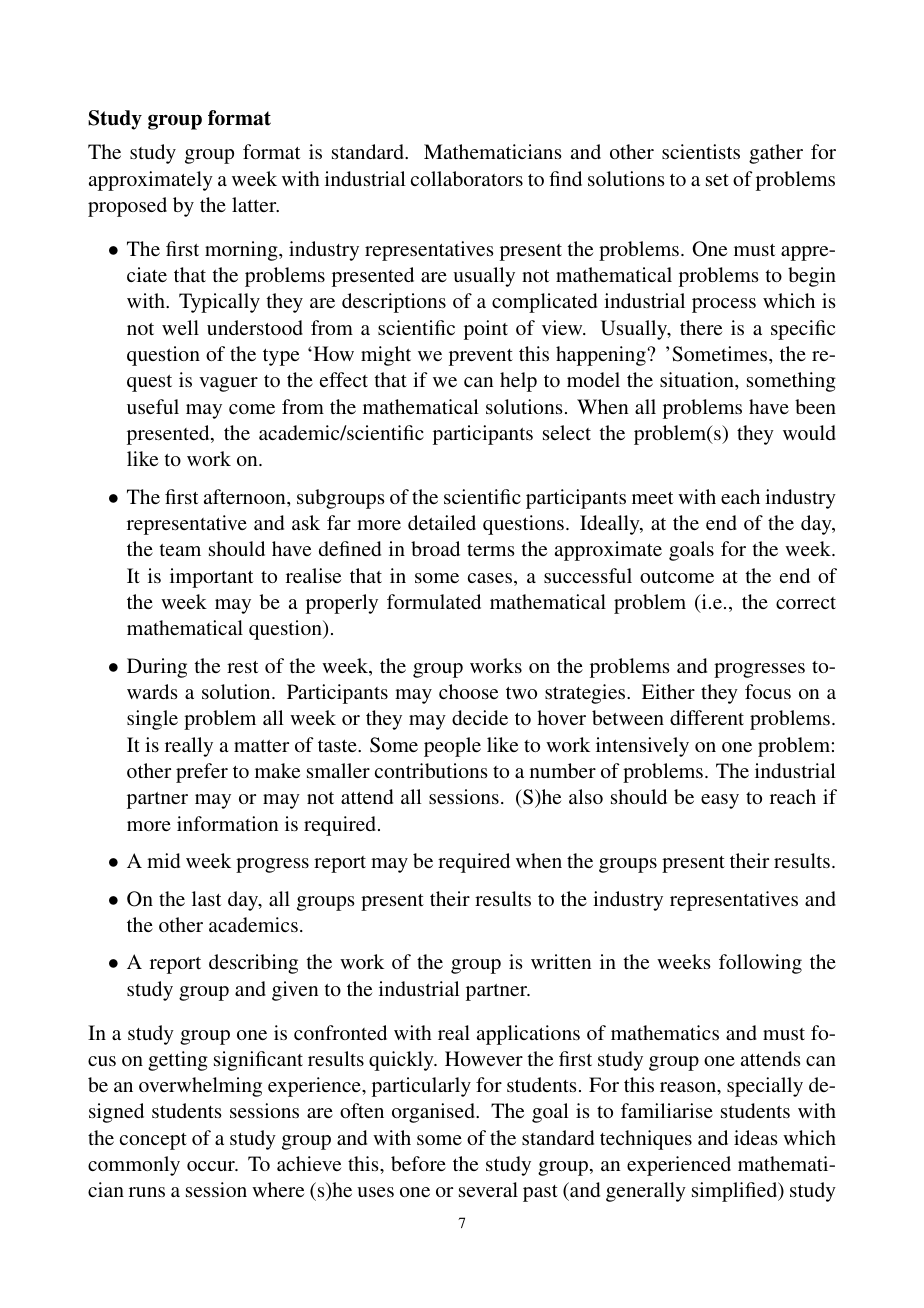 Image resolution: width=924 pixels, height=1308 pixels. I want to click on simplified, so click(736, 1192).
